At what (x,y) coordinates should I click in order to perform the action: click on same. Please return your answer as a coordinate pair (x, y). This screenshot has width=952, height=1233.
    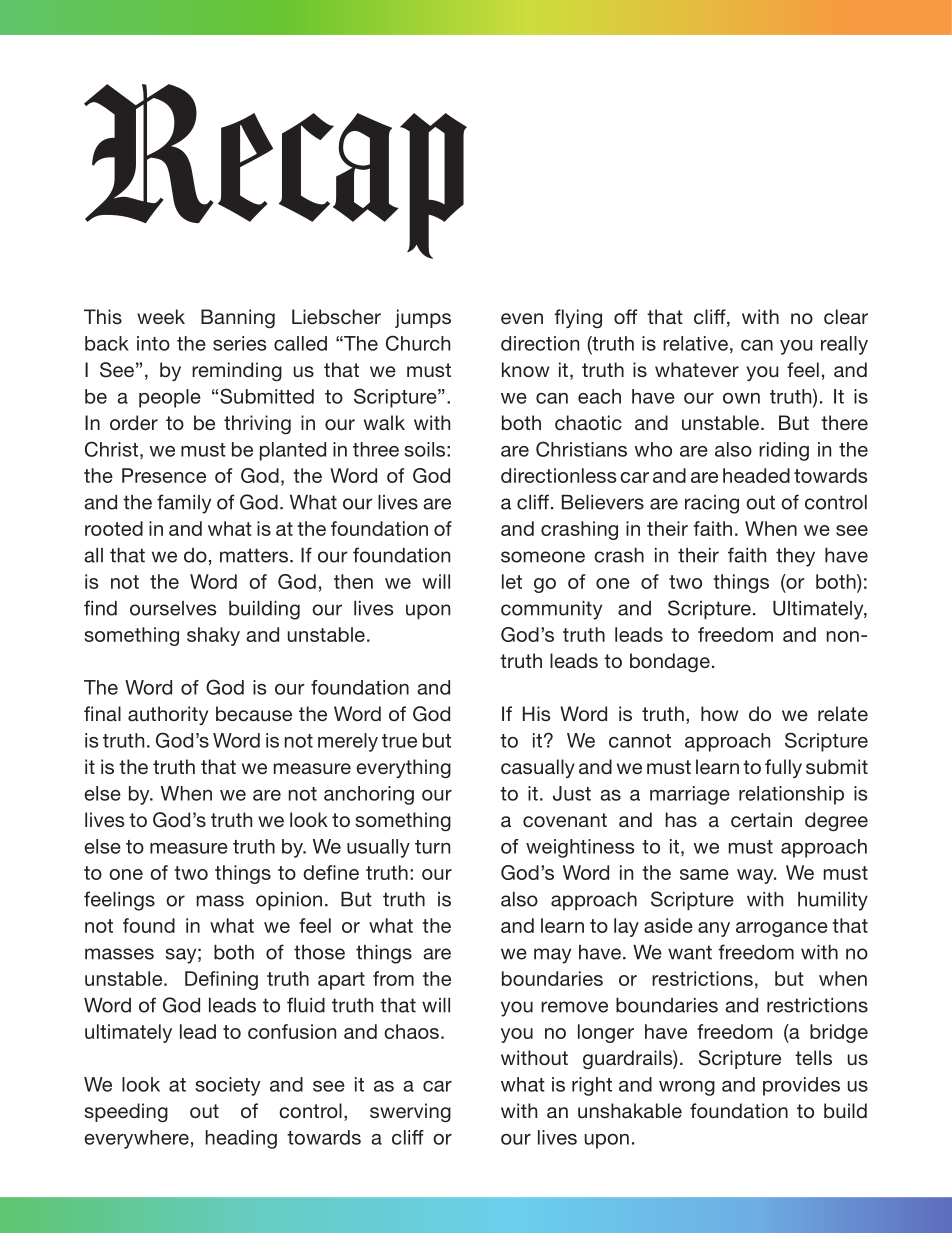
    Looking at the image, I should click on (704, 874).
